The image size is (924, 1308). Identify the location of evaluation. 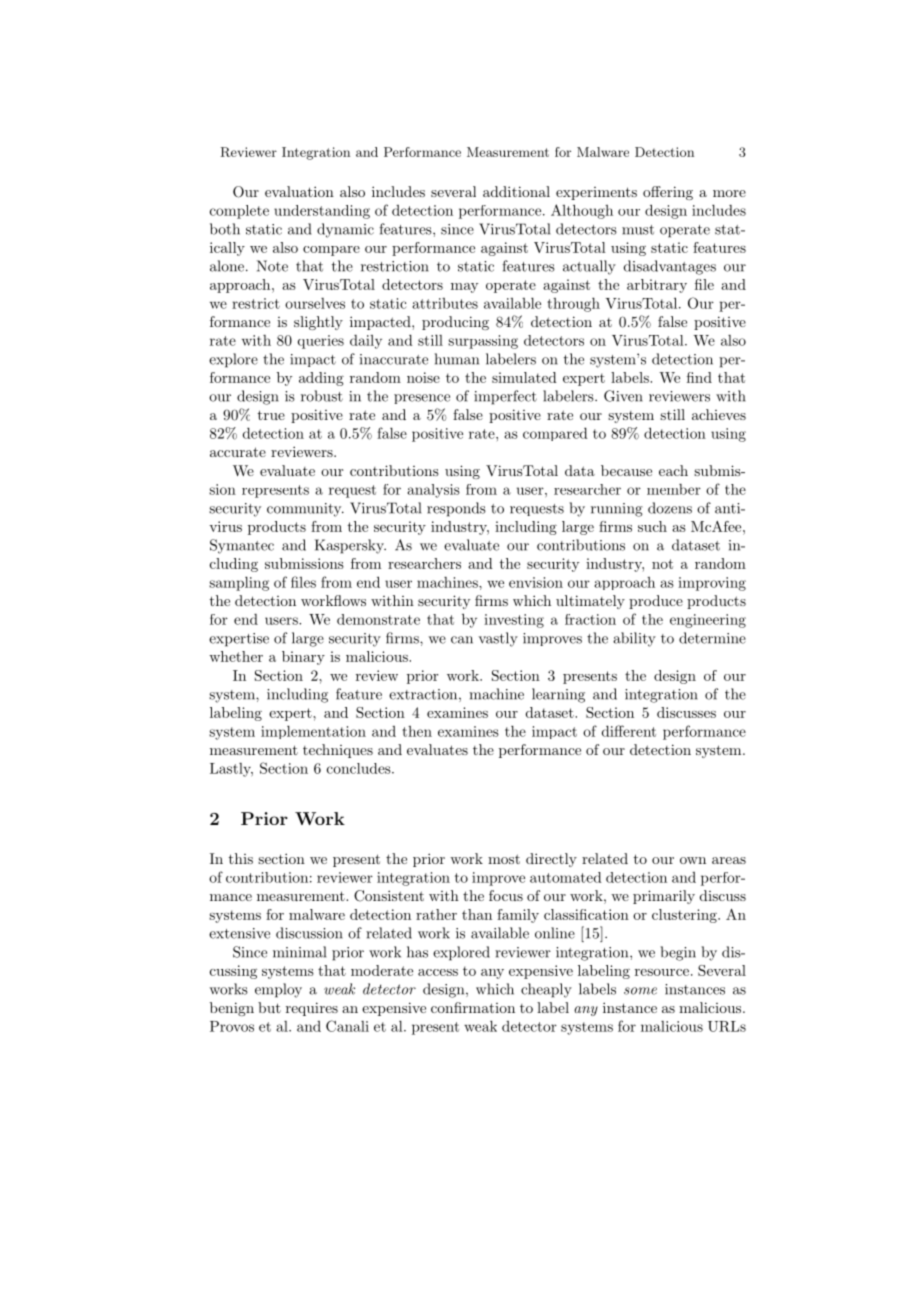
(299, 191).
